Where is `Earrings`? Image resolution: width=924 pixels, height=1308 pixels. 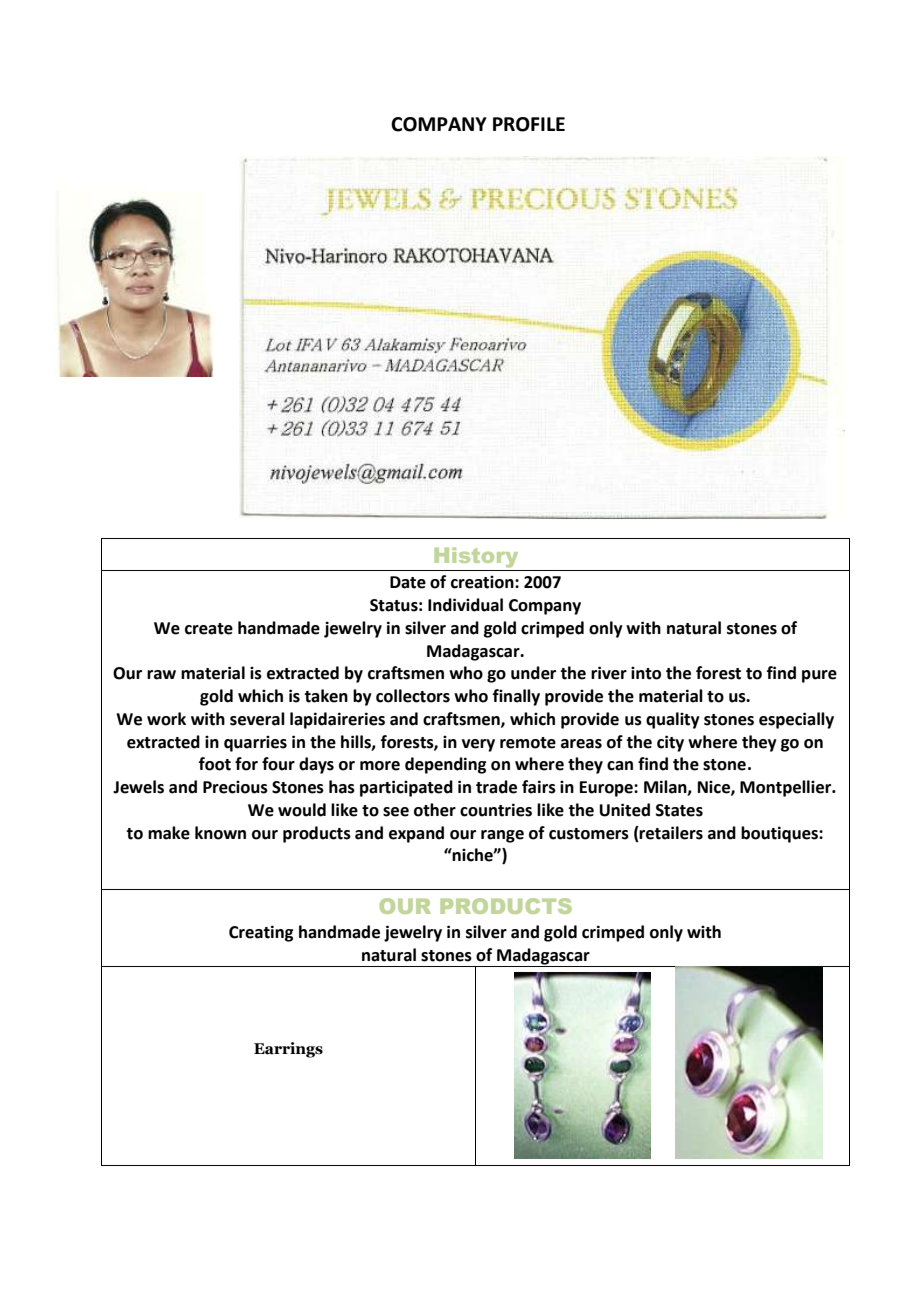
Earrings is located at coordinates (288, 1050).
